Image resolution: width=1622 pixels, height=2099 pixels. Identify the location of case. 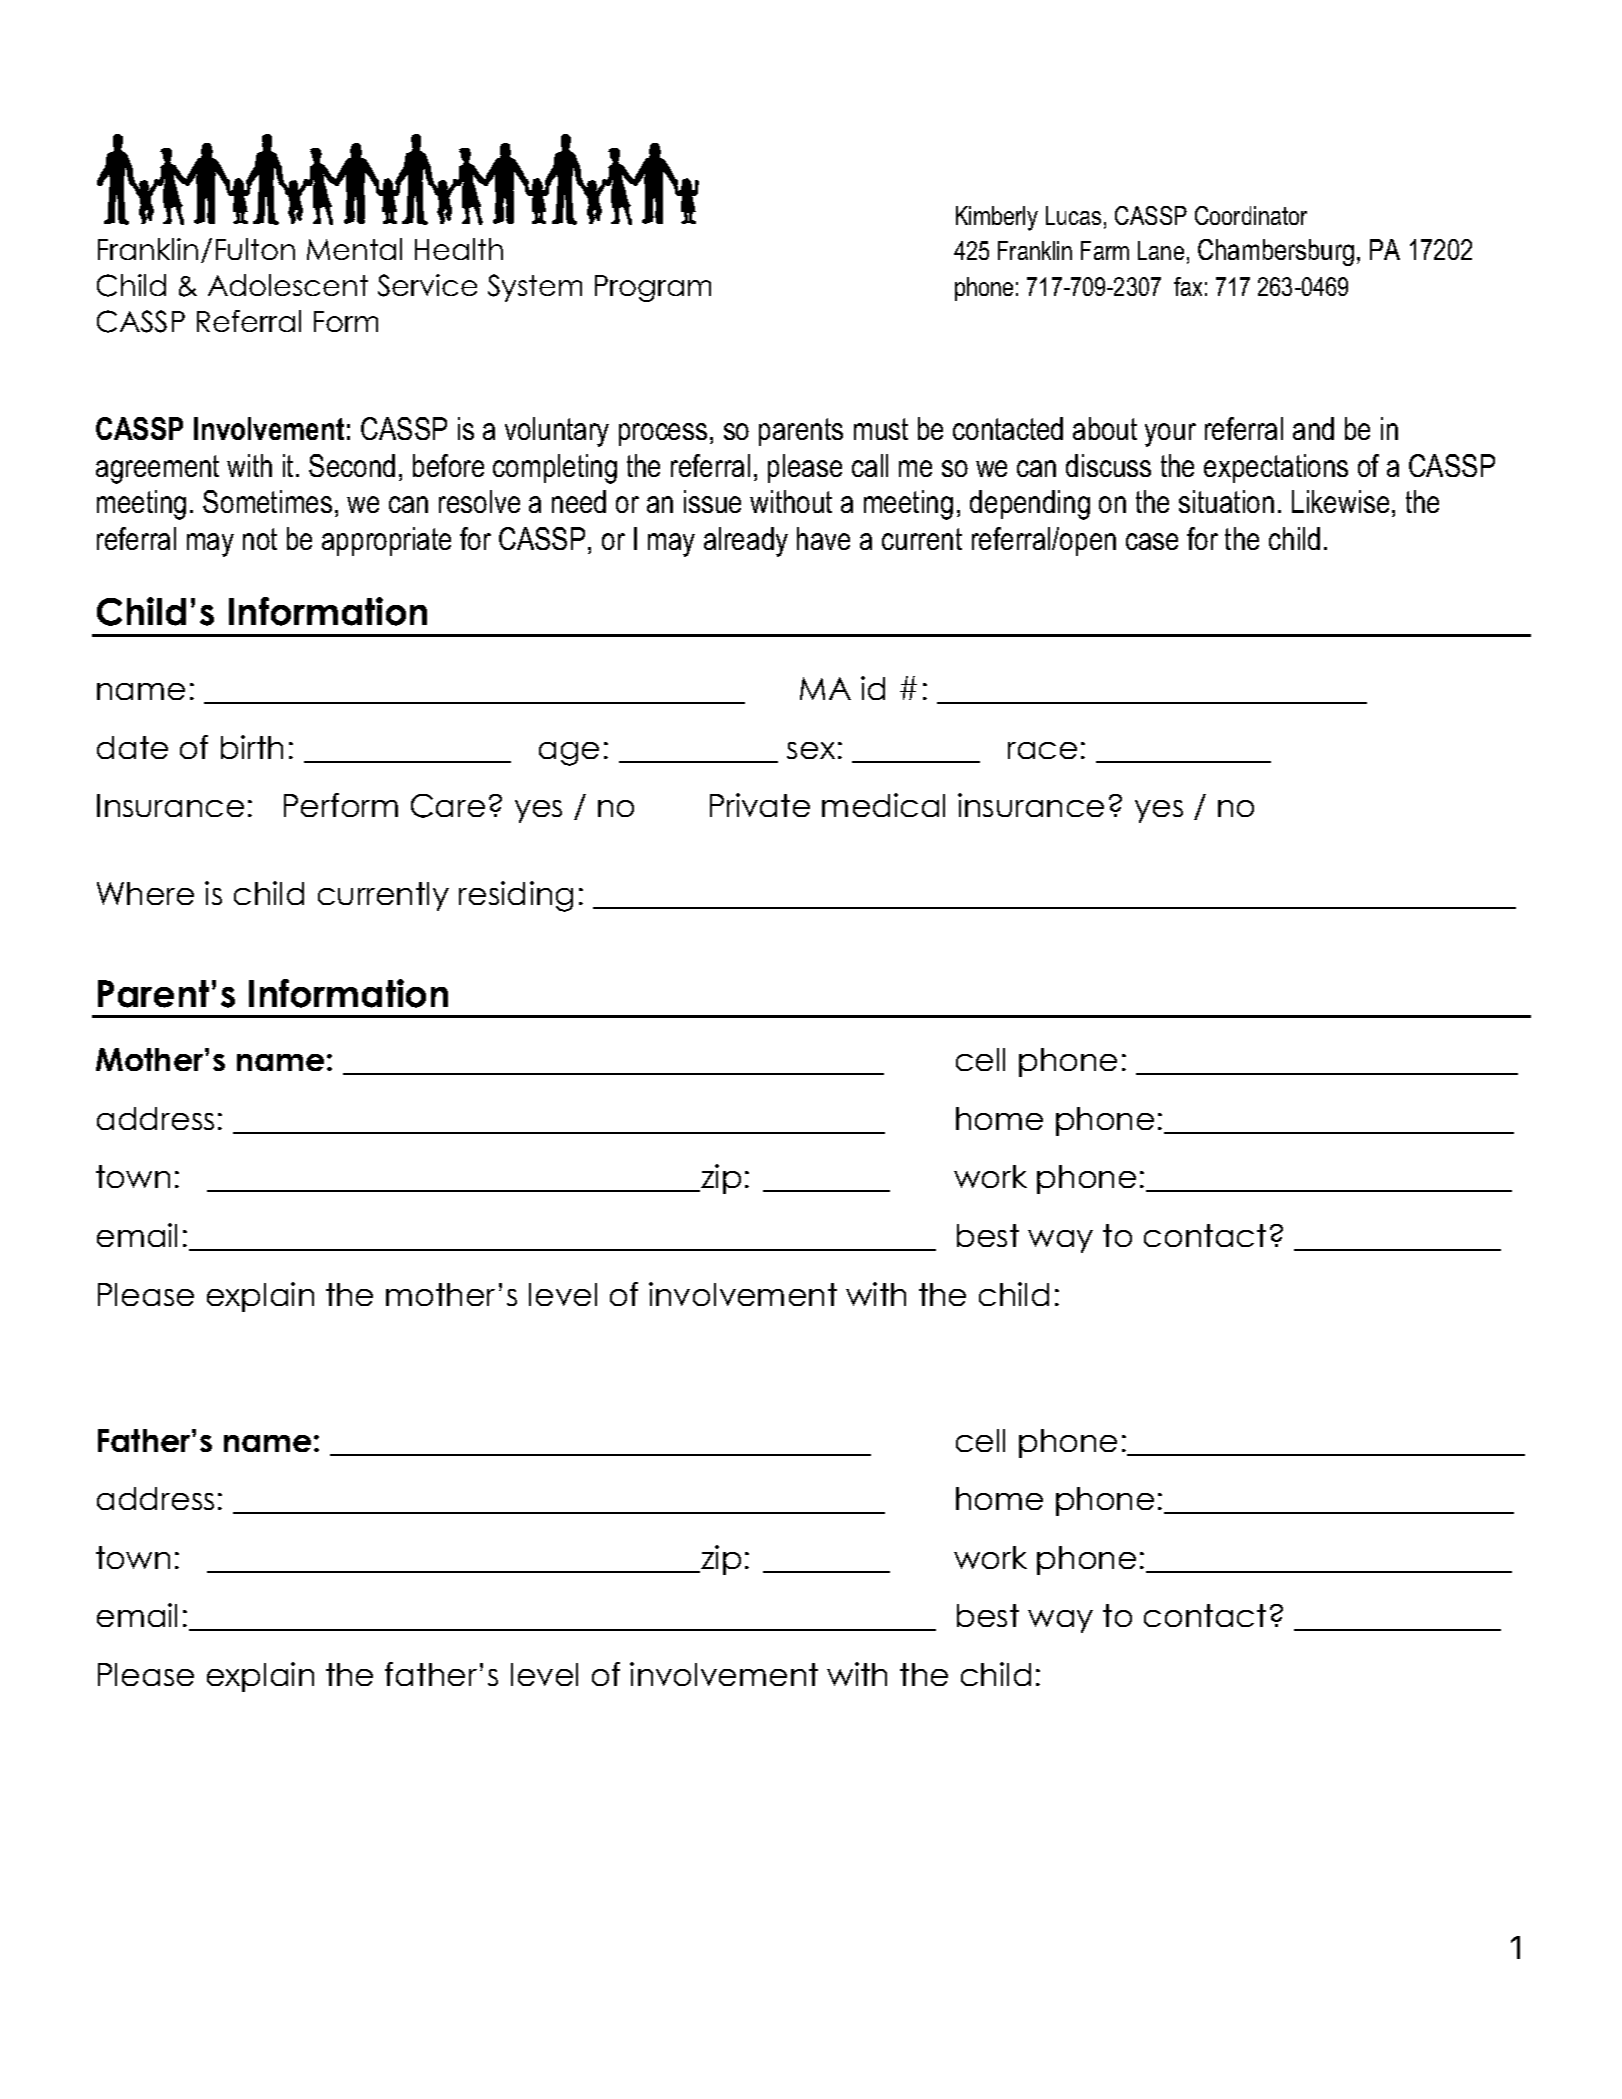
(1152, 541).
